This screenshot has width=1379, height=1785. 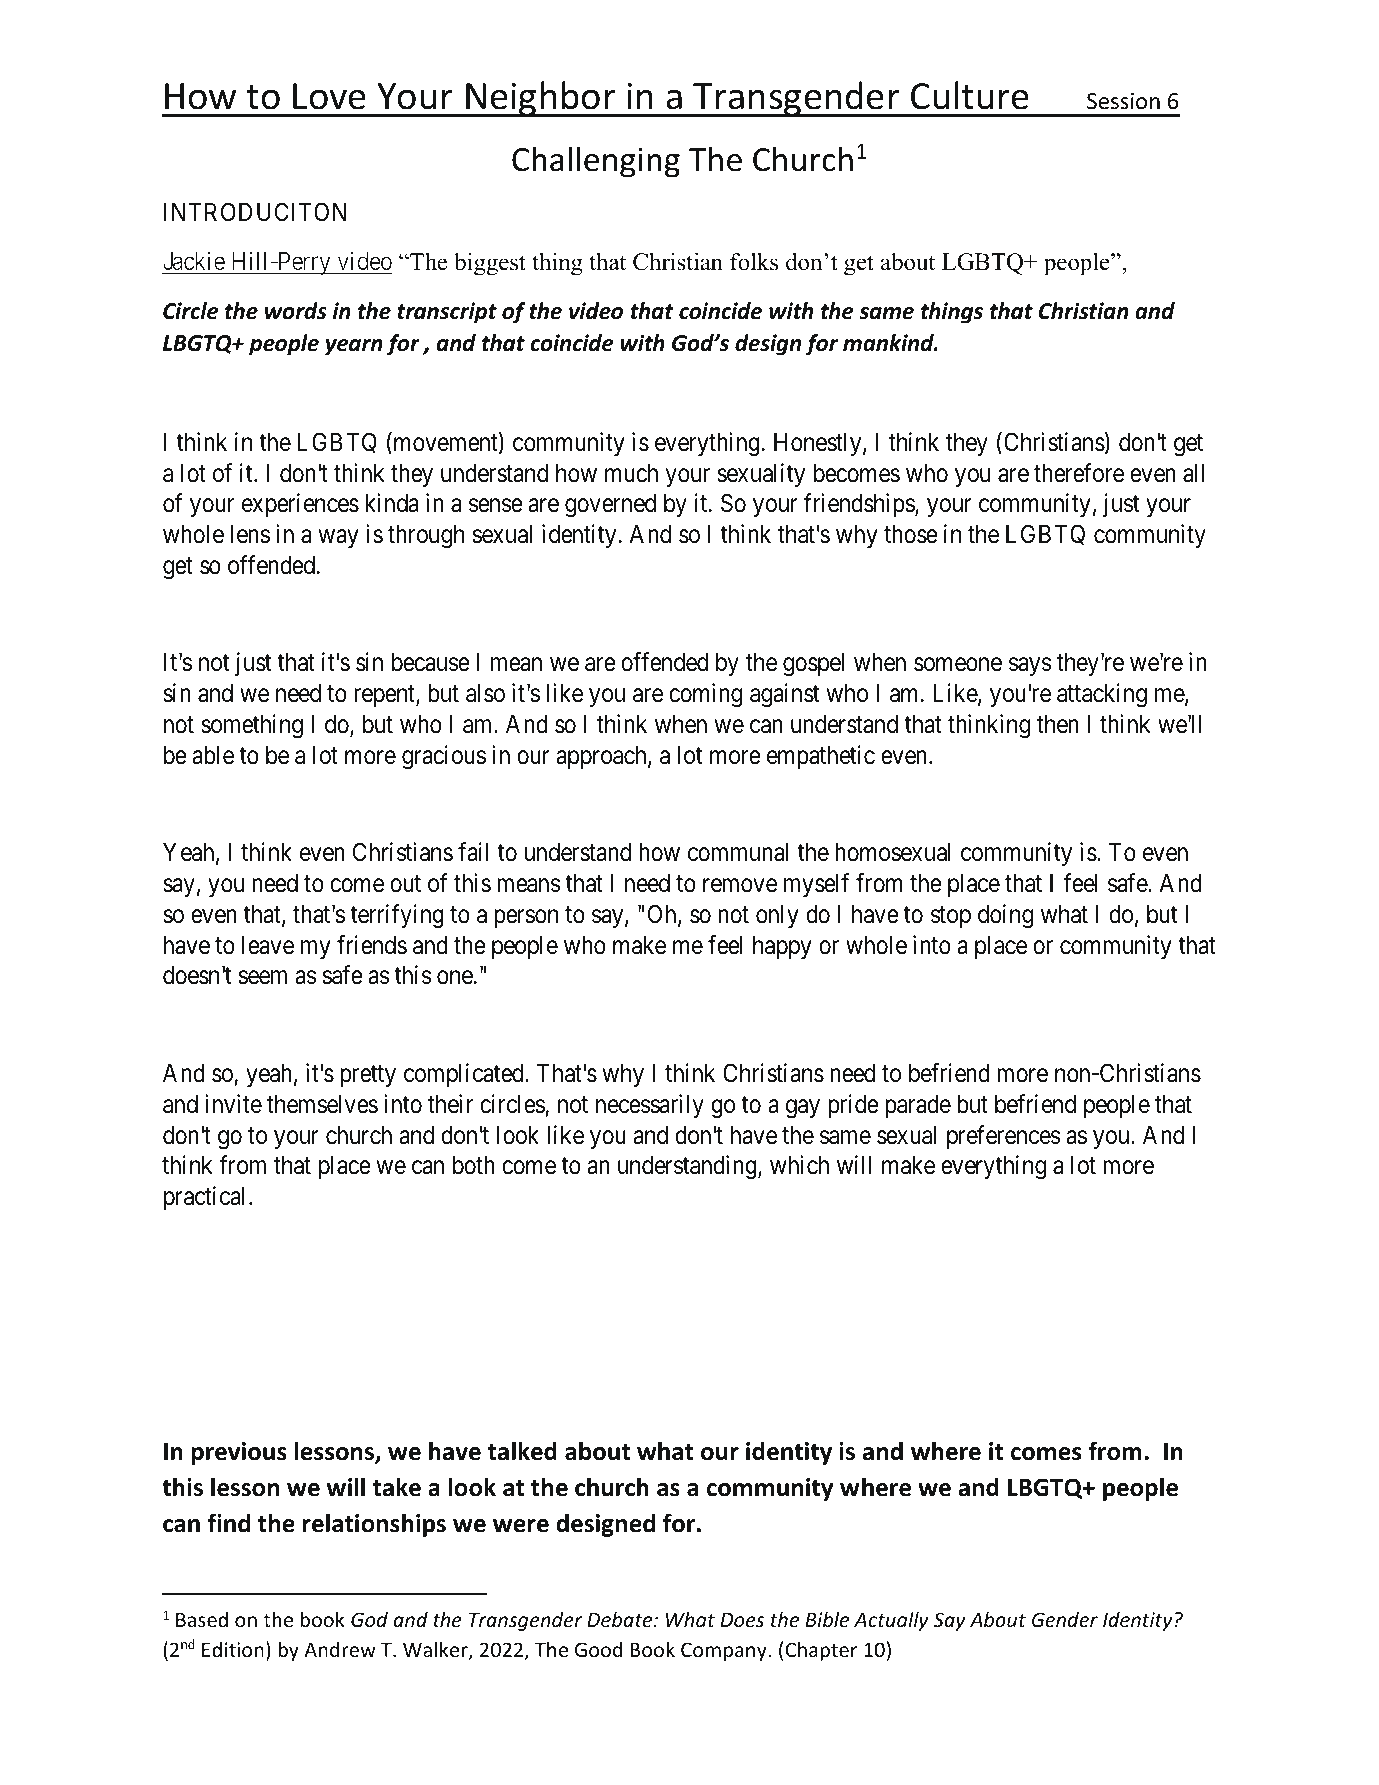 I want to click on Andrew, so click(x=340, y=1649).
